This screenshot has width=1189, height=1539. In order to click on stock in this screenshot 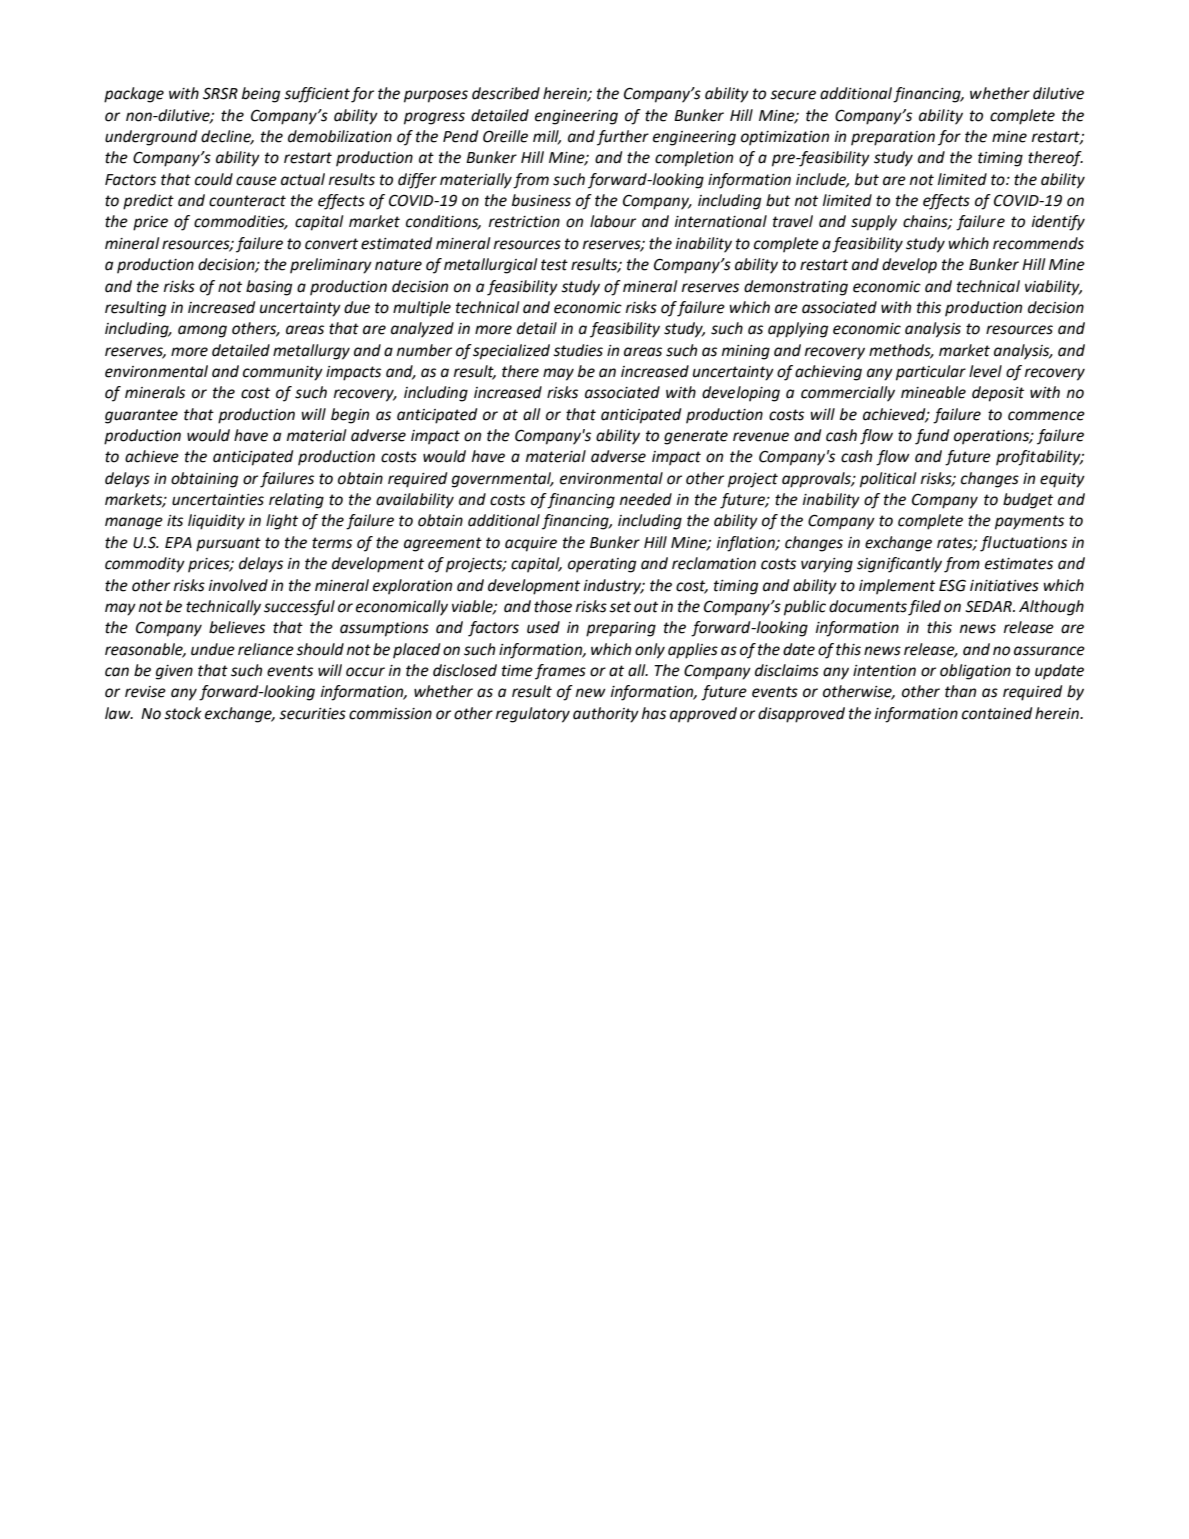, I will do `click(183, 713)`.
